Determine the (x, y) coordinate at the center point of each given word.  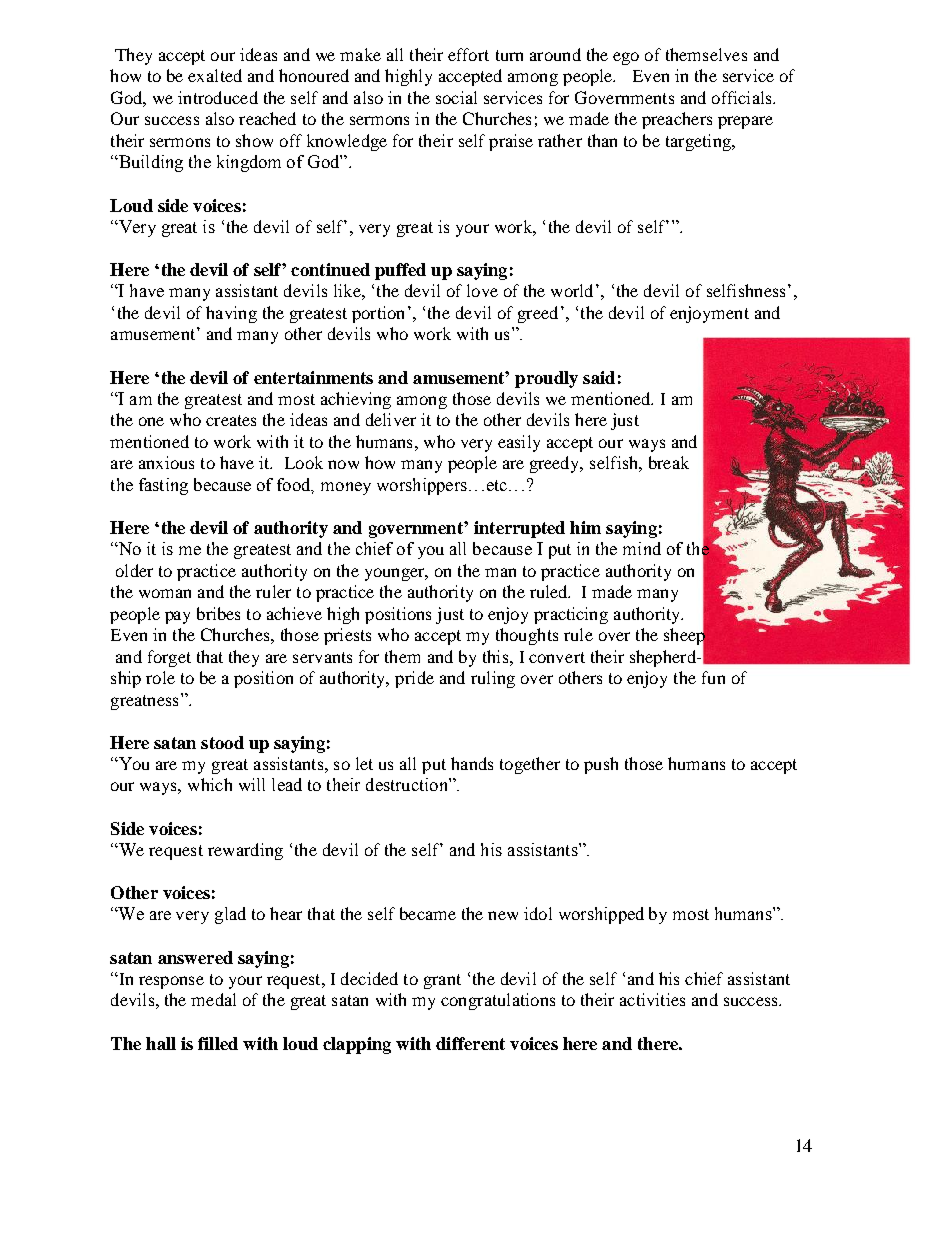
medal (213, 999)
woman (165, 593)
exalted (215, 75)
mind (642, 548)
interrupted (519, 529)
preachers (677, 120)
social (456, 97)
